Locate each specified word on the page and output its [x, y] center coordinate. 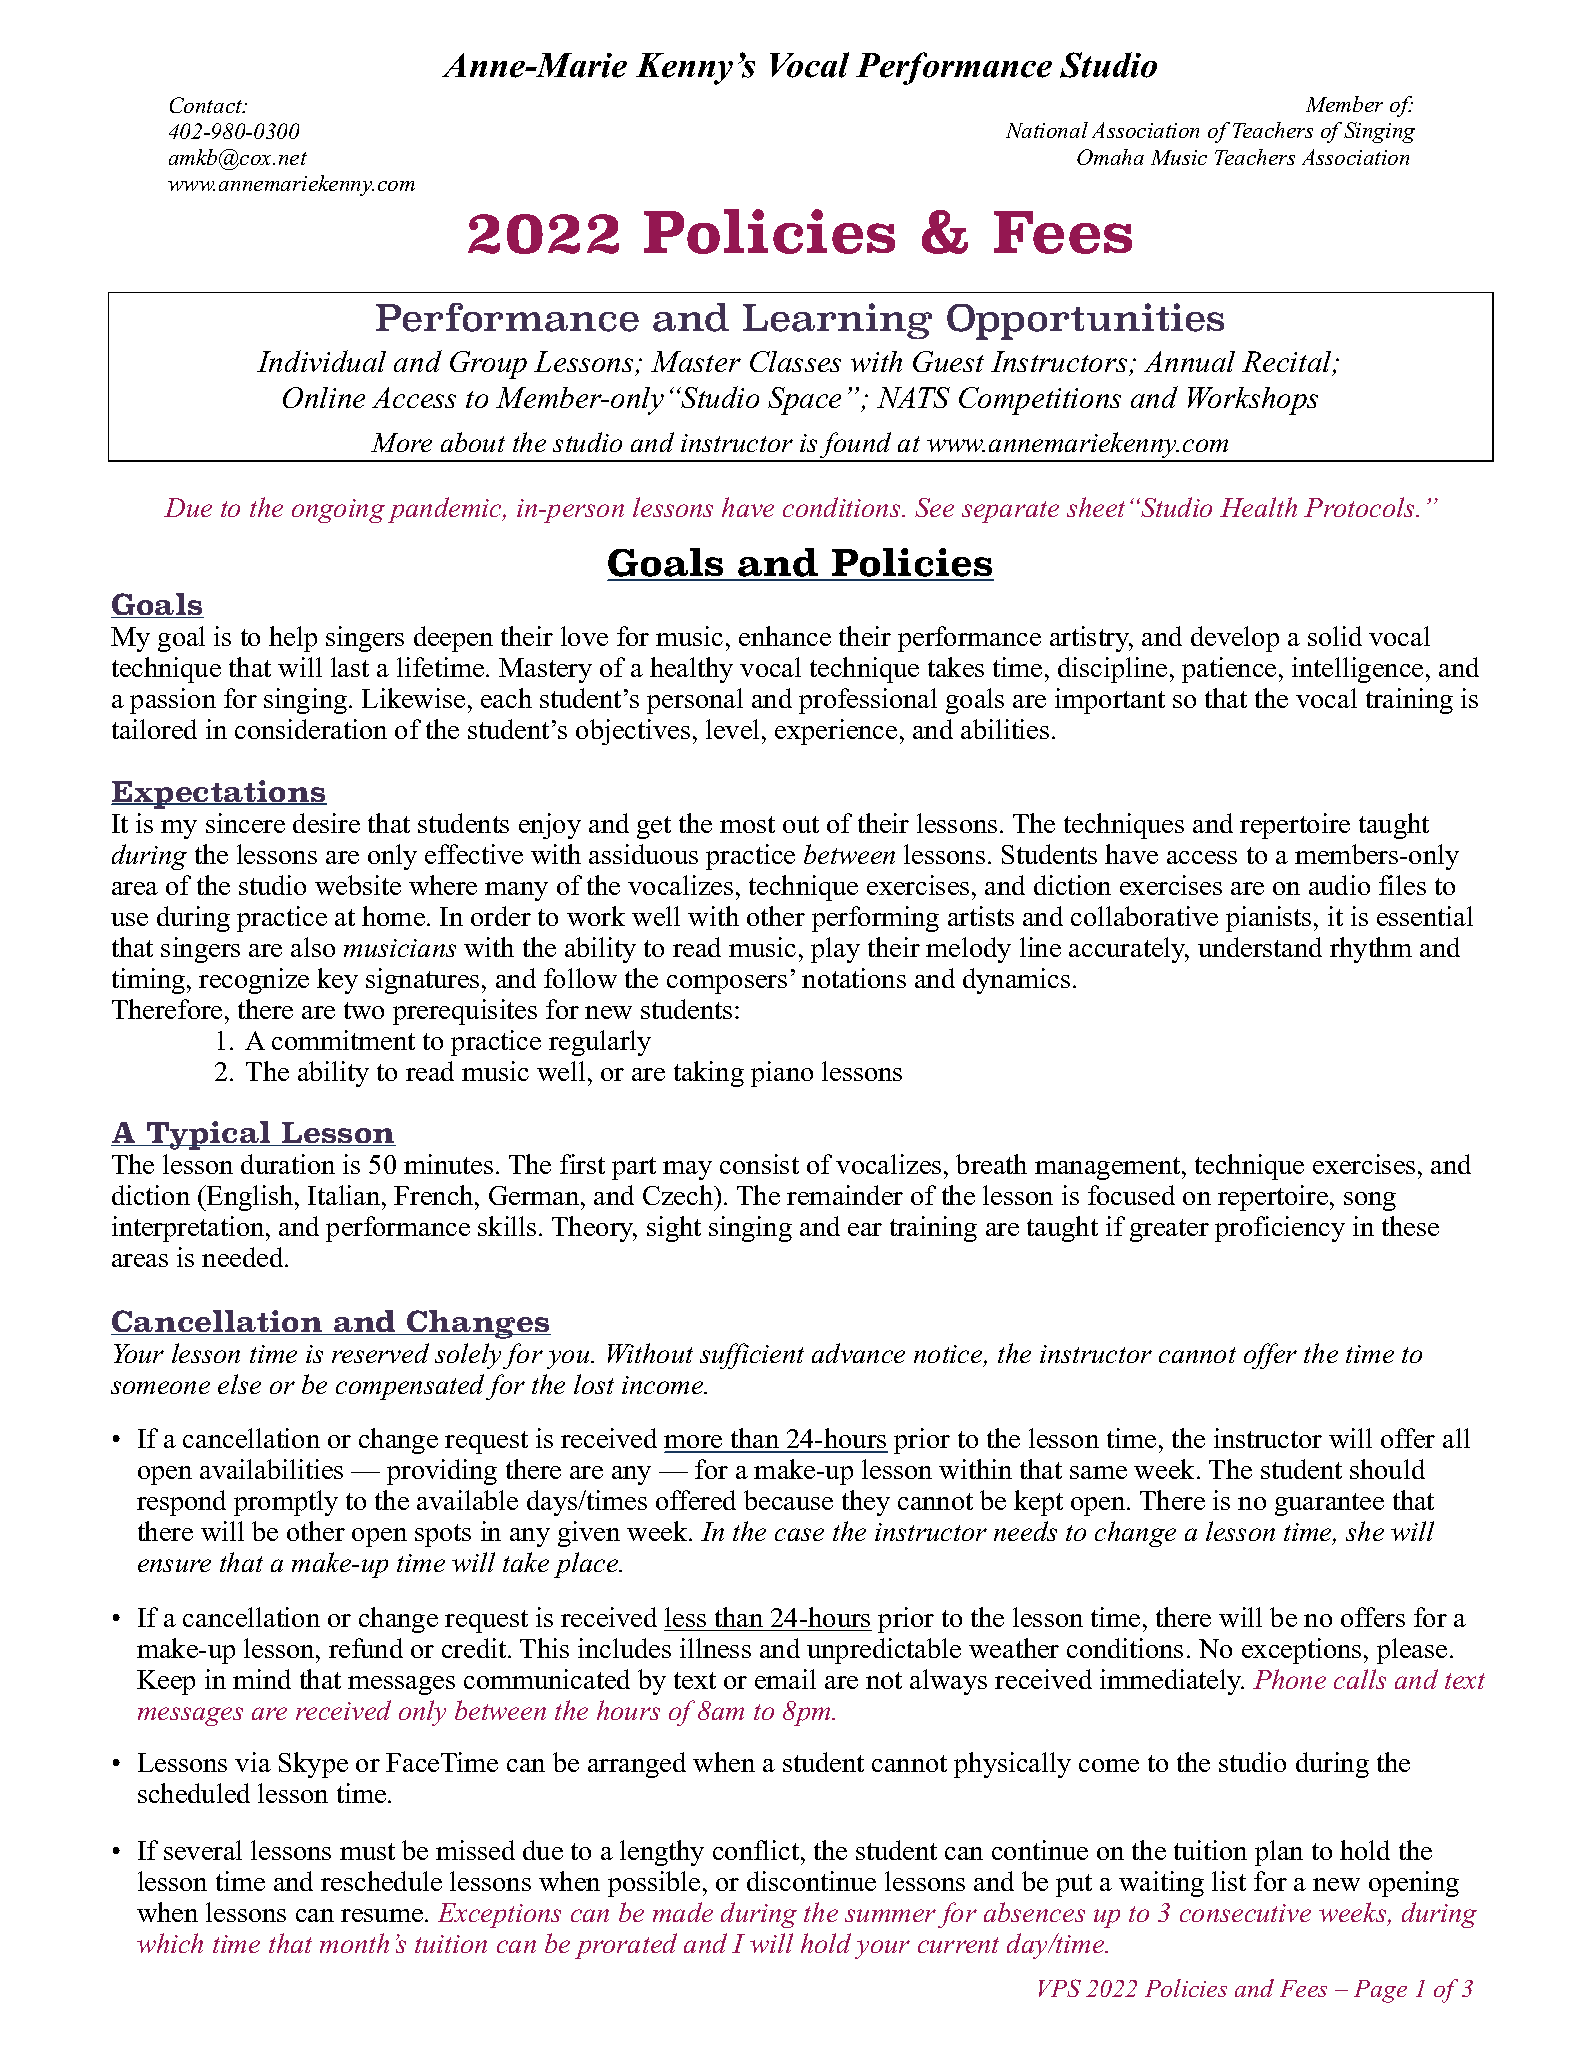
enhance [785, 636]
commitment [343, 1040]
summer [890, 1915]
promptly [286, 1503]
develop [1235, 639]
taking [709, 1074]
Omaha [1110, 157]
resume [383, 1915]
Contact [207, 105]
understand [1260, 947]
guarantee [1329, 1504]
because [788, 1500]
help [293, 639]
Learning [837, 321]
